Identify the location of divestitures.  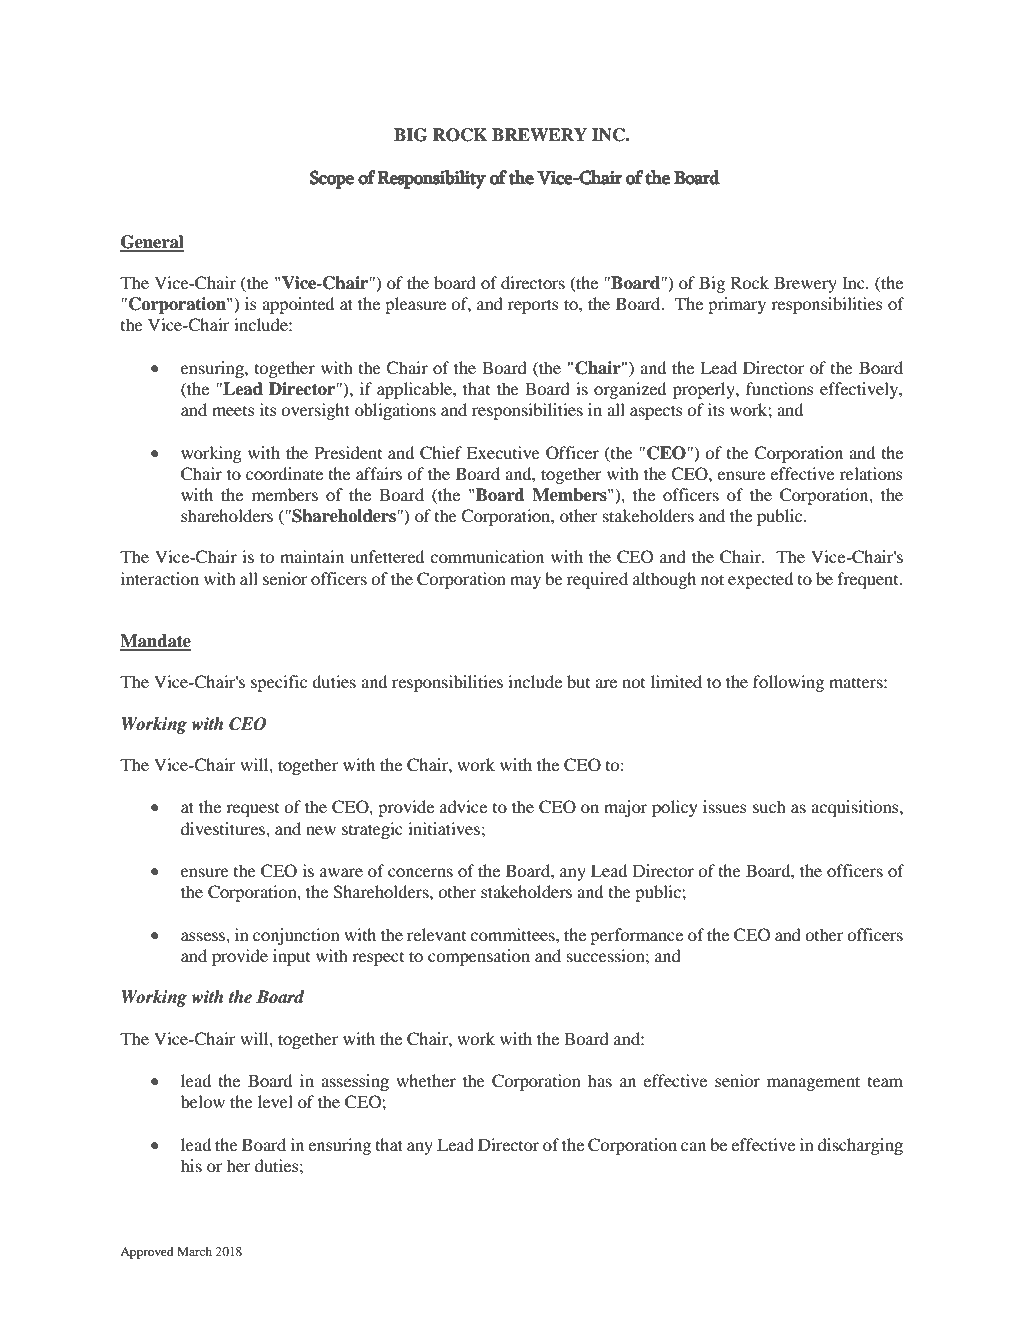
(224, 828).
